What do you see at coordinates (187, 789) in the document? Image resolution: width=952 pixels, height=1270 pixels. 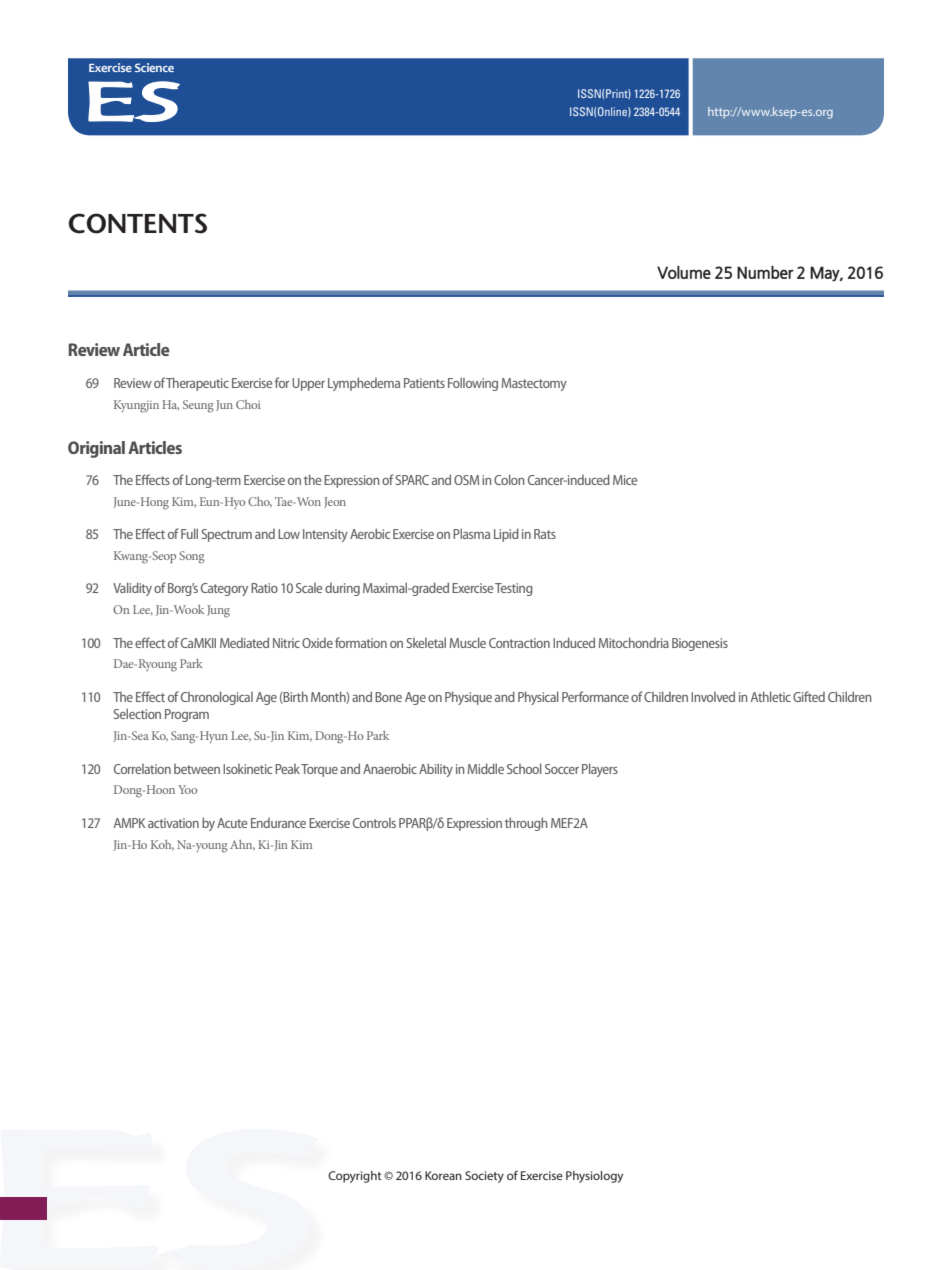 I see `Yoo` at bounding box center [187, 789].
